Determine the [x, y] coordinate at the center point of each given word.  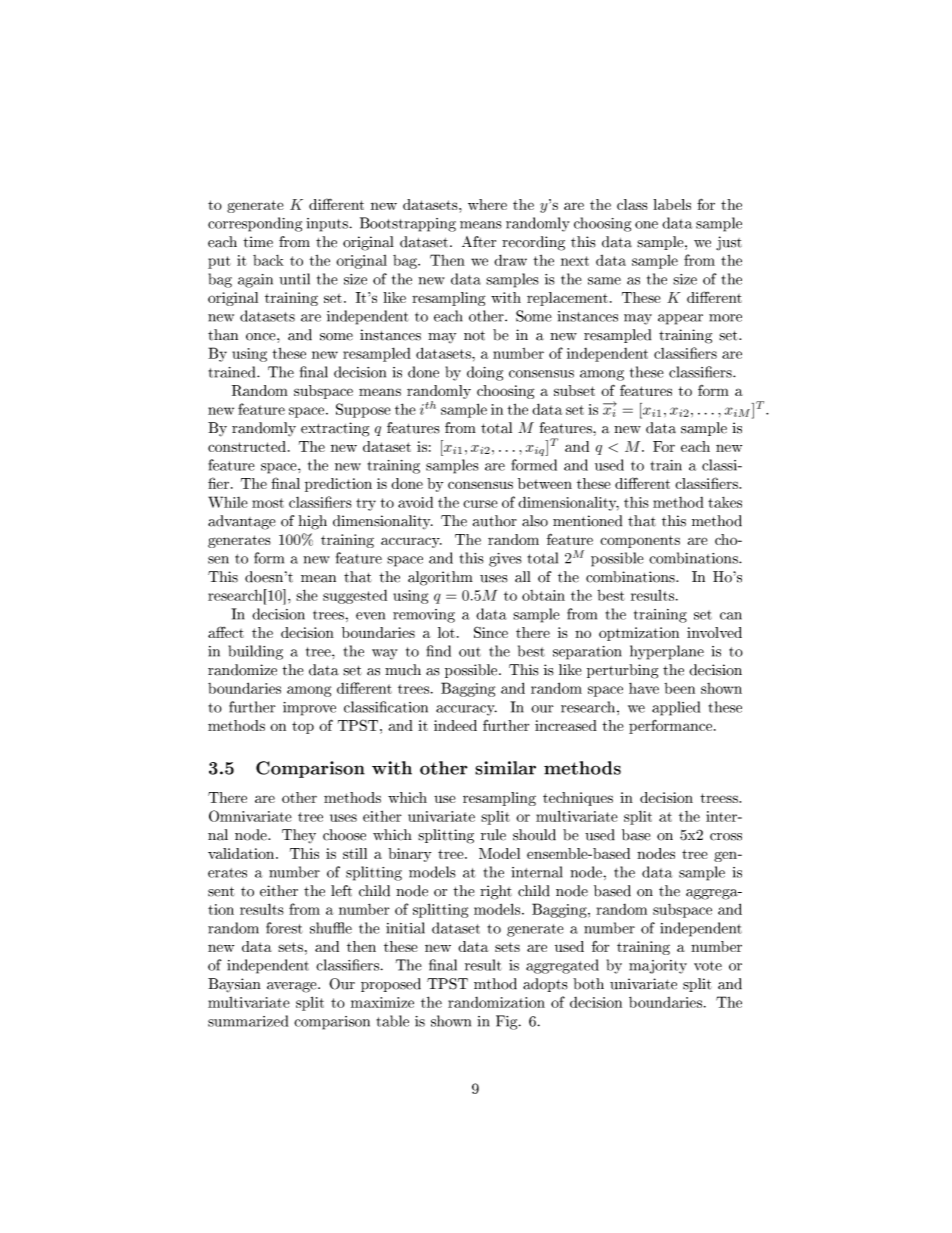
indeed [455, 725]
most [268, 503]
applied [676, 708]
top [303, 727]
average [293, 987]
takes [725, 502]
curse [480, 504]
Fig [508, 1022]
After [479, 242]
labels [672, 204]
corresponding [255, 224]
